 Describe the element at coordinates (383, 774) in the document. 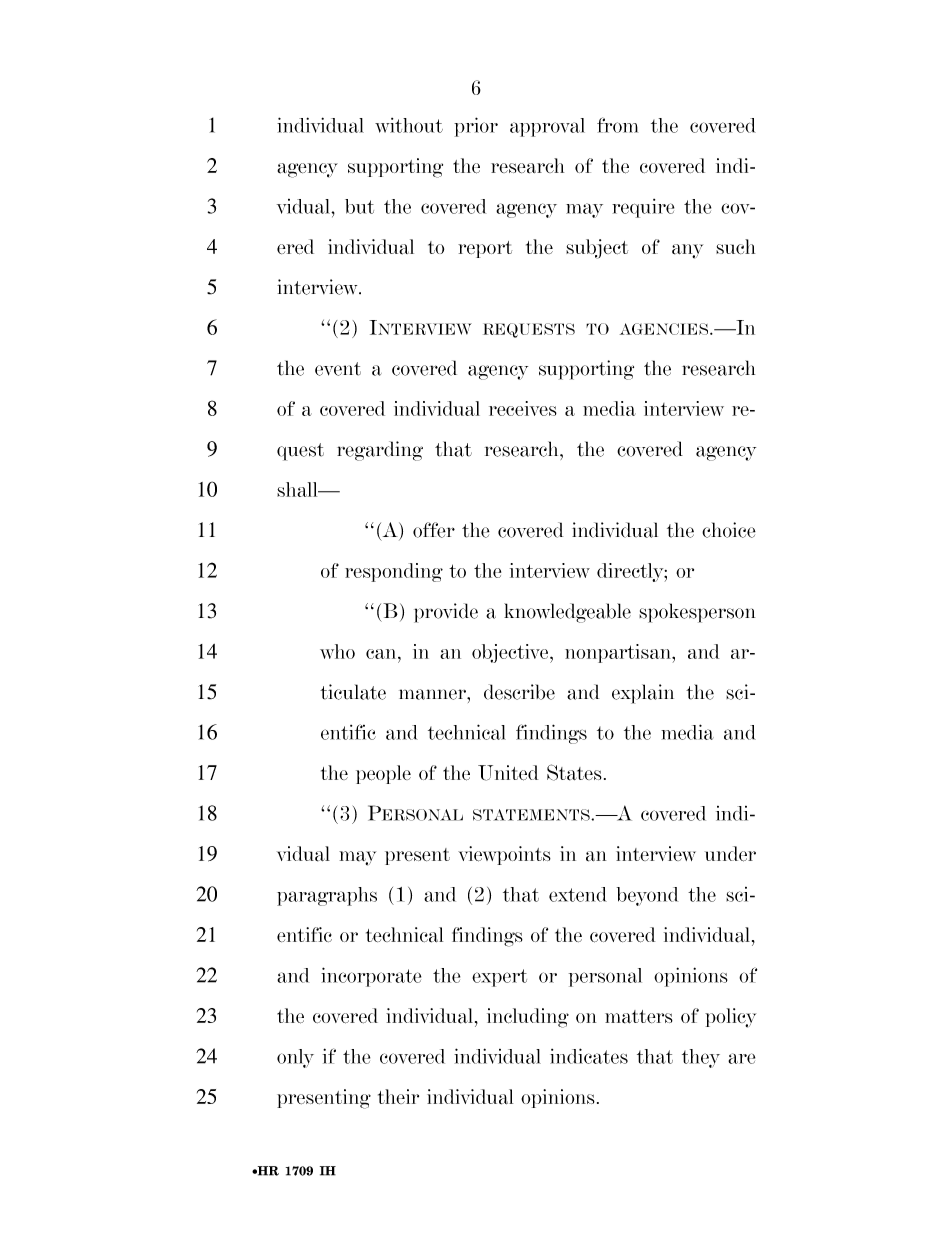

I see `people` at that location.
